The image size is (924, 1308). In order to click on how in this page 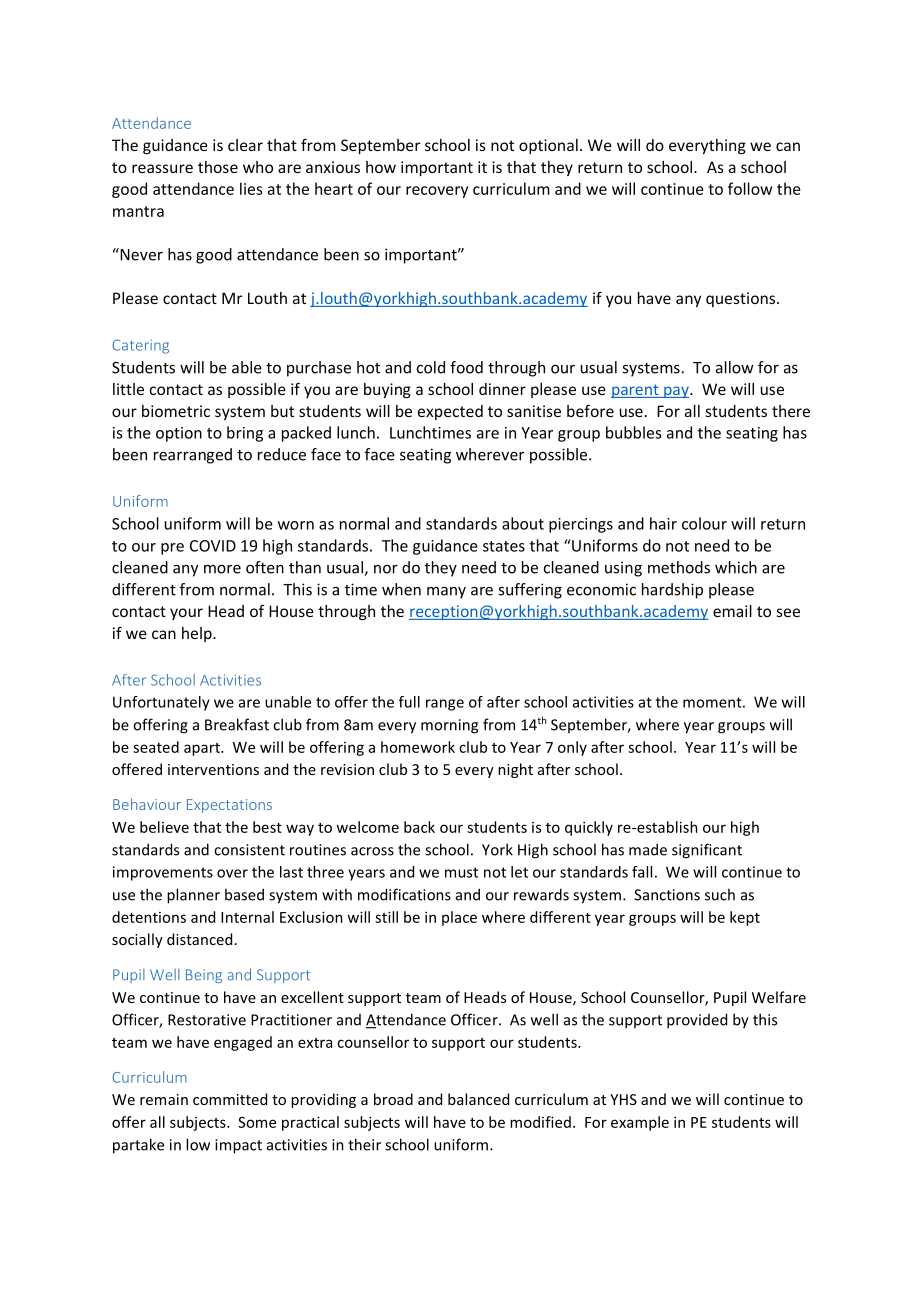, I will do `click(381, 167)`.
